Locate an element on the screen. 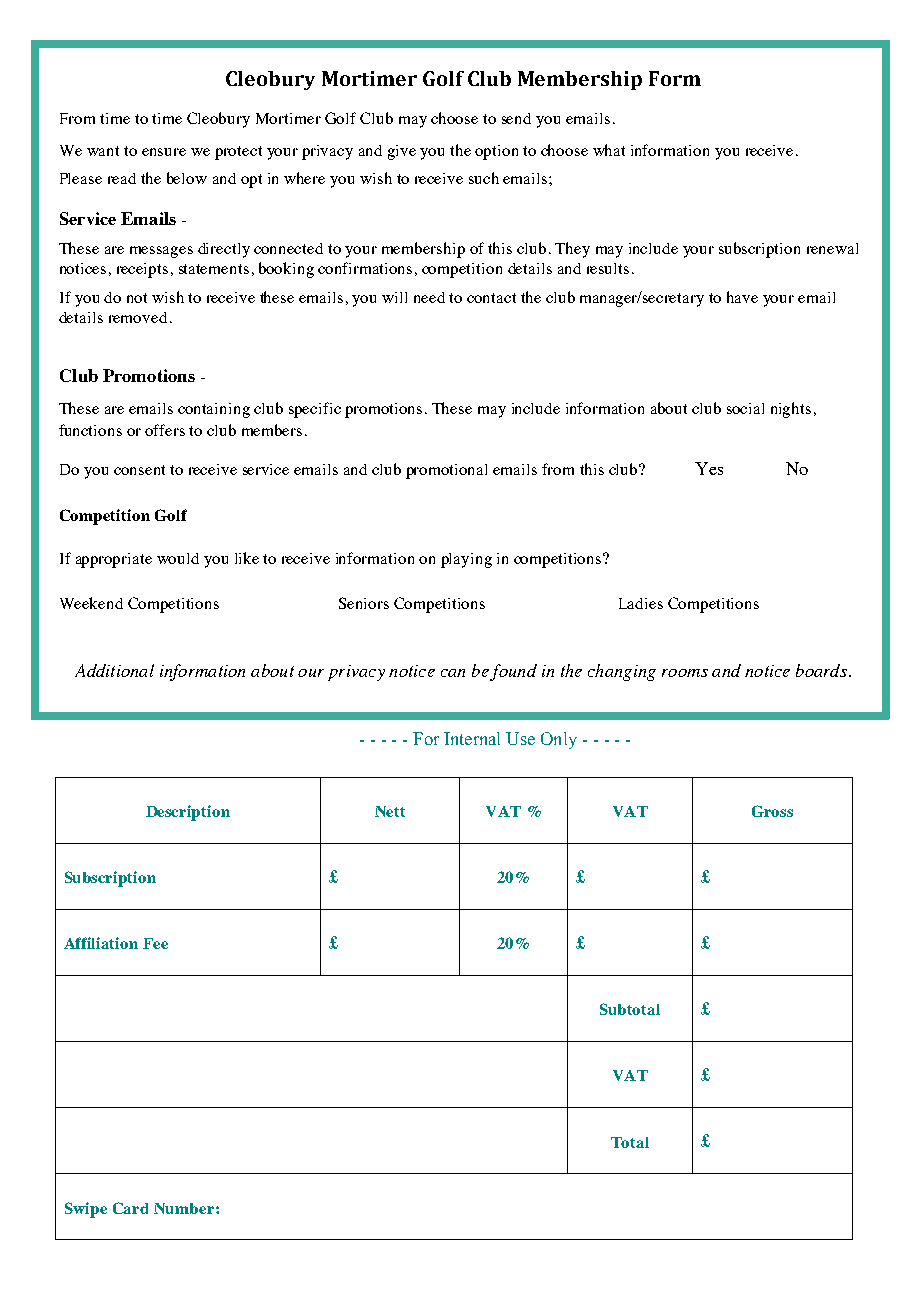 Image resolution: width=924 pixels, height=1308 pixels. removed is located at coordinates (138, 317).
